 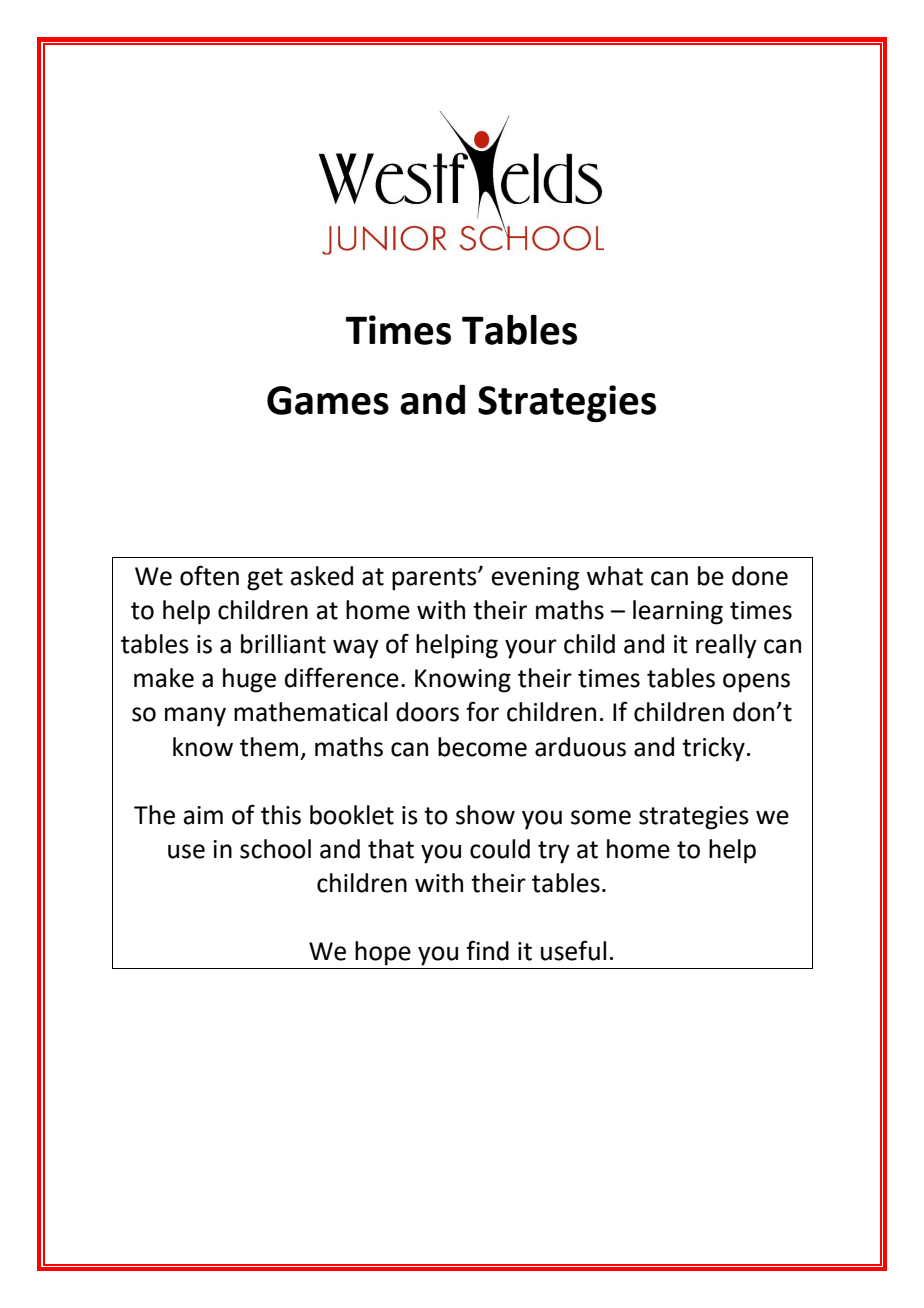 I want to click on many, so click(x=195, y=717).
